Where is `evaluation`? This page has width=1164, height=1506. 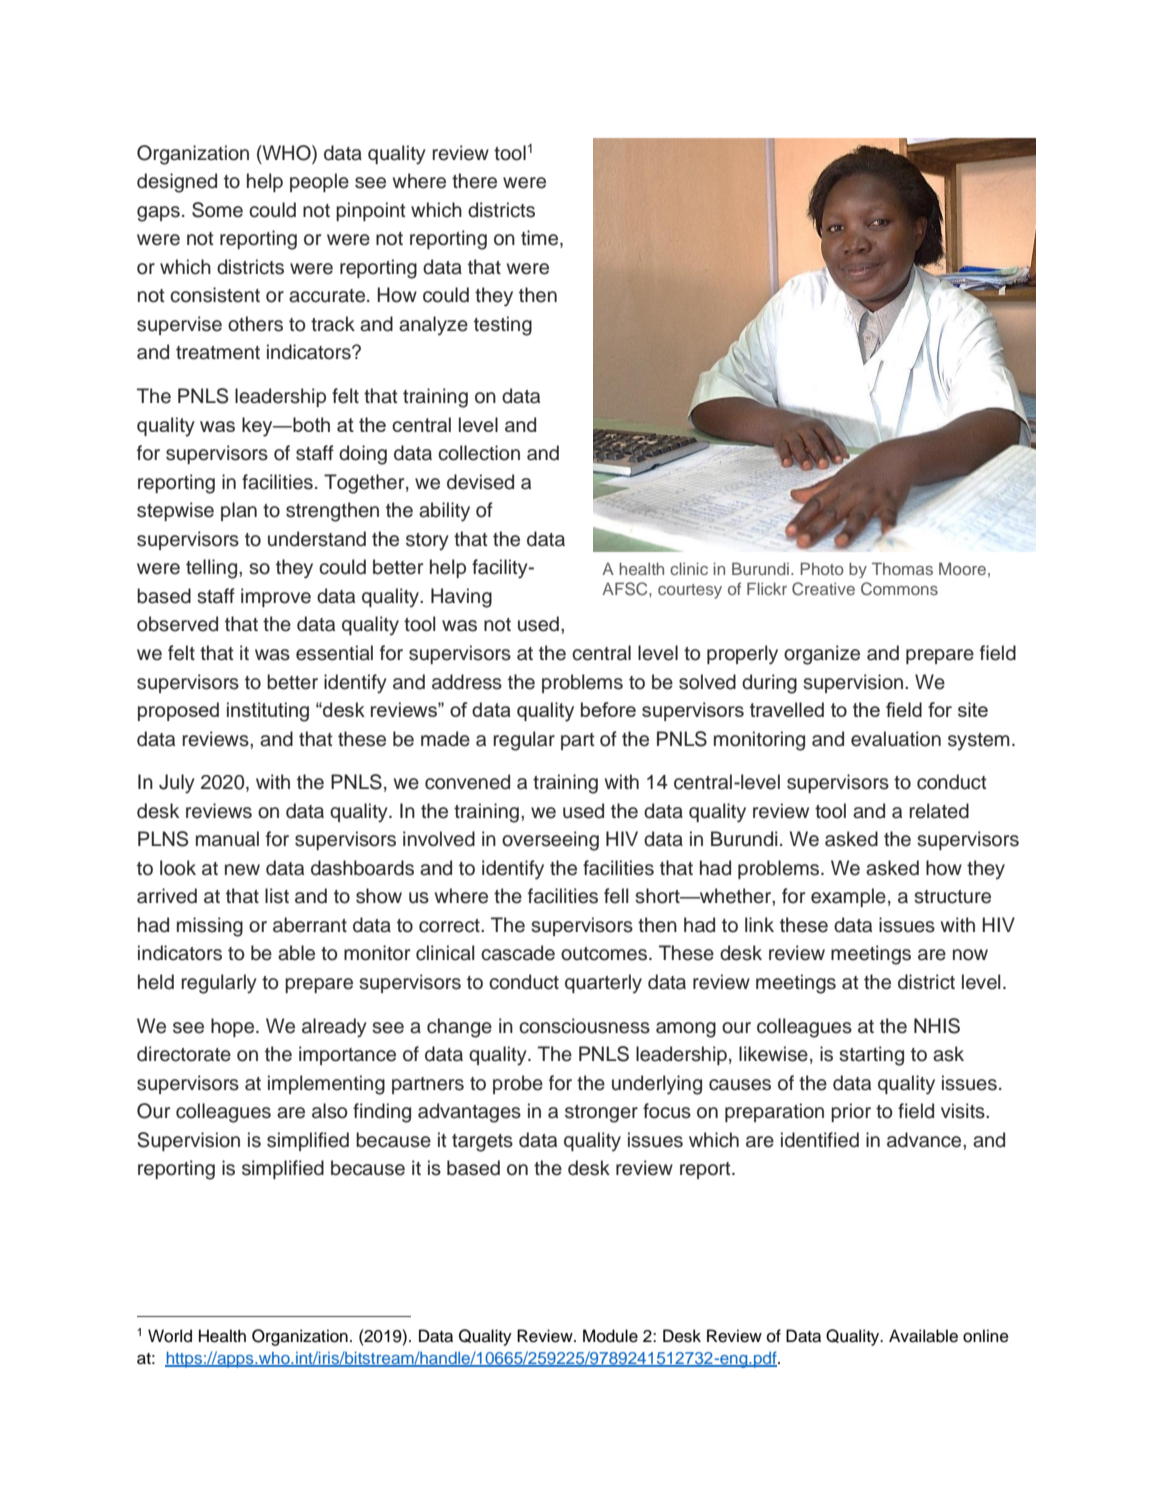 evaluation is located at coordinates (896, 739).
